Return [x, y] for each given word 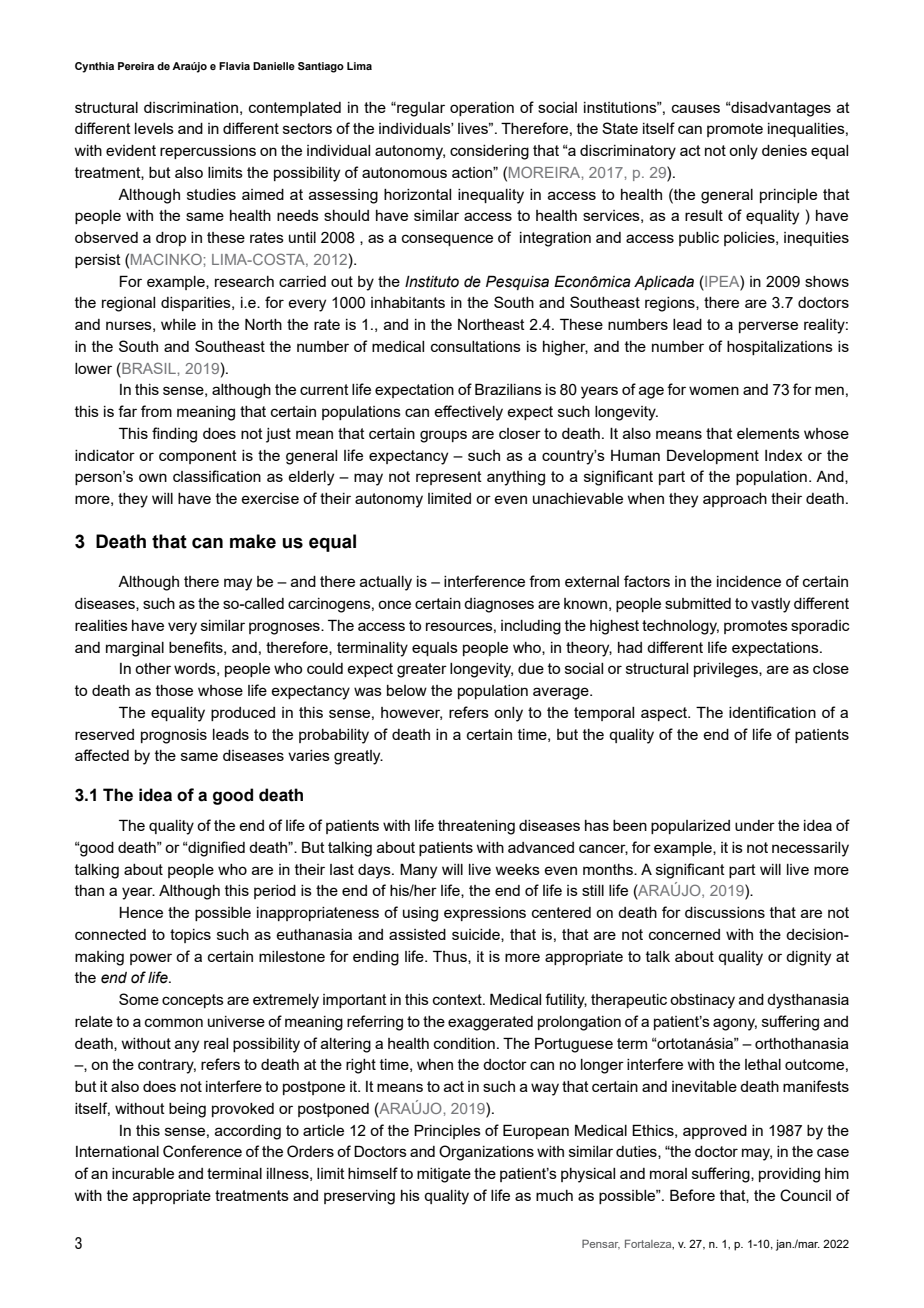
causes [696, 108]
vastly [770, 605]
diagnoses [499, 605]
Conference [202, 1151]
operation [482, 109]
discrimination [191, 107]
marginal [135, 649]
